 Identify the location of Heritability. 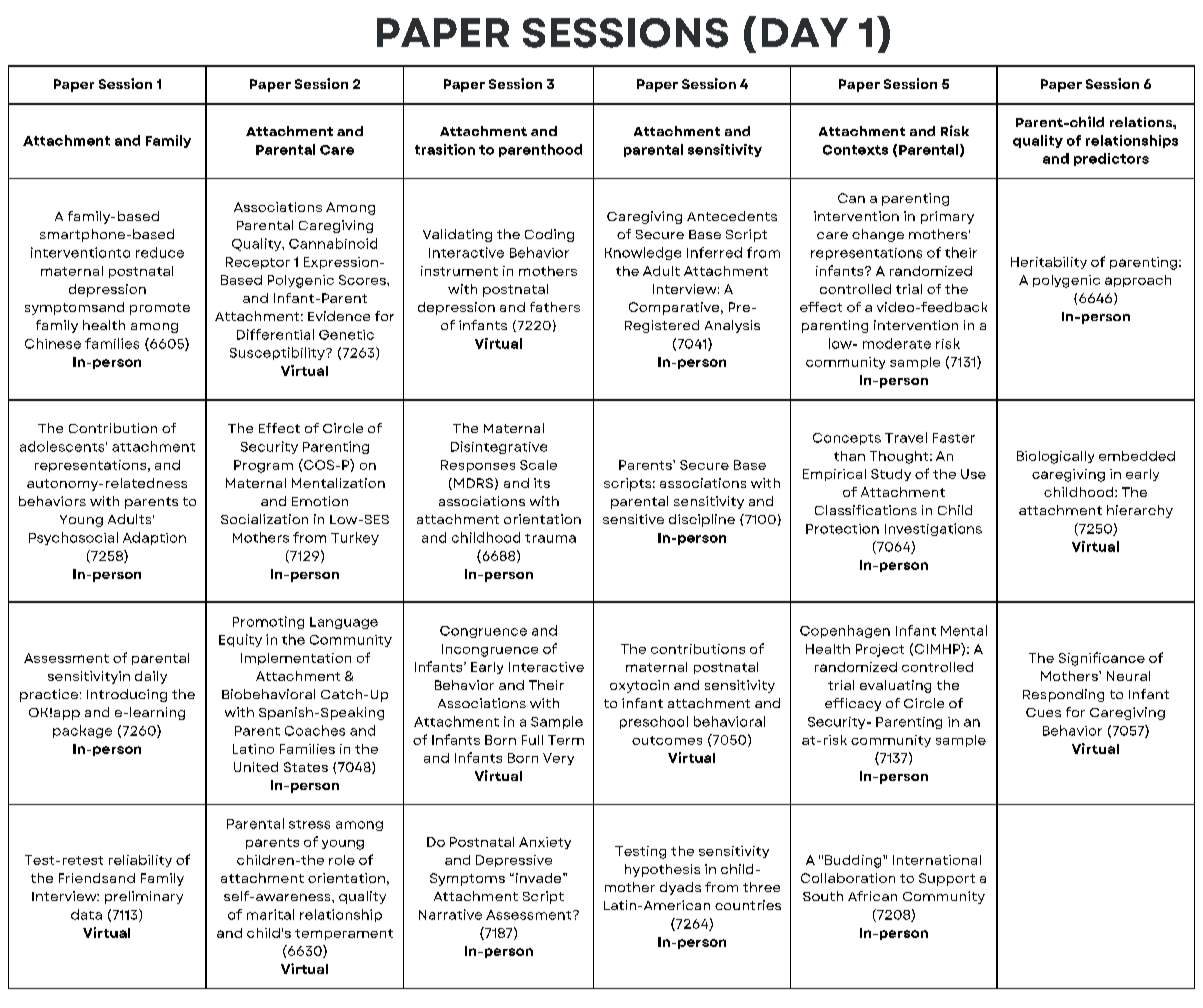
(1049, 263).
